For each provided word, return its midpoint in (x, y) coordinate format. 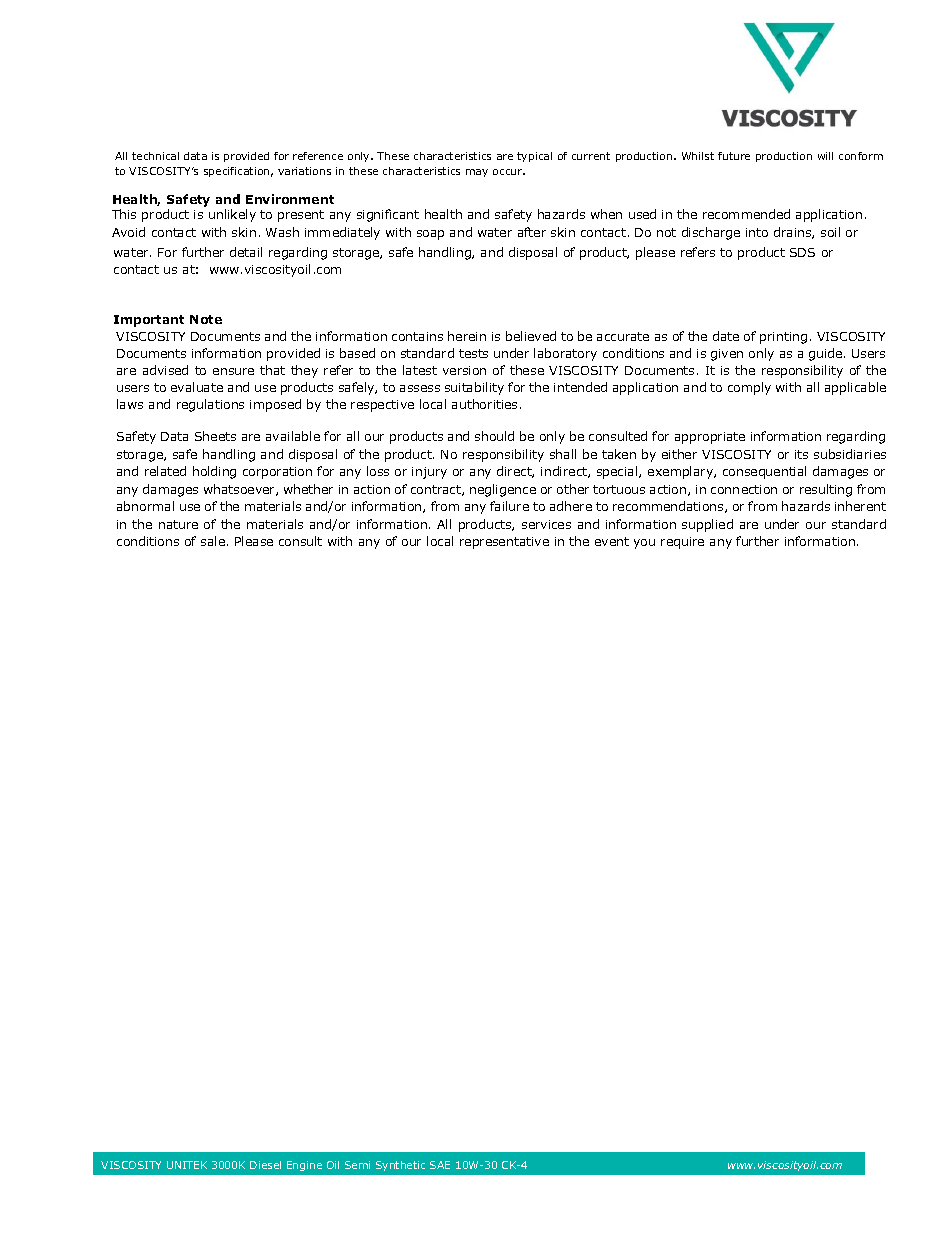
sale (213, 541)
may (477, 173)
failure (509, 506)
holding (214, 472)
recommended (746, 214)
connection (744, 489)
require (682, 543)
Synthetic (400, 1166)
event (612, 541)
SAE (440, 1165)
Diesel (265, 1165)
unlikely (232, 215)
